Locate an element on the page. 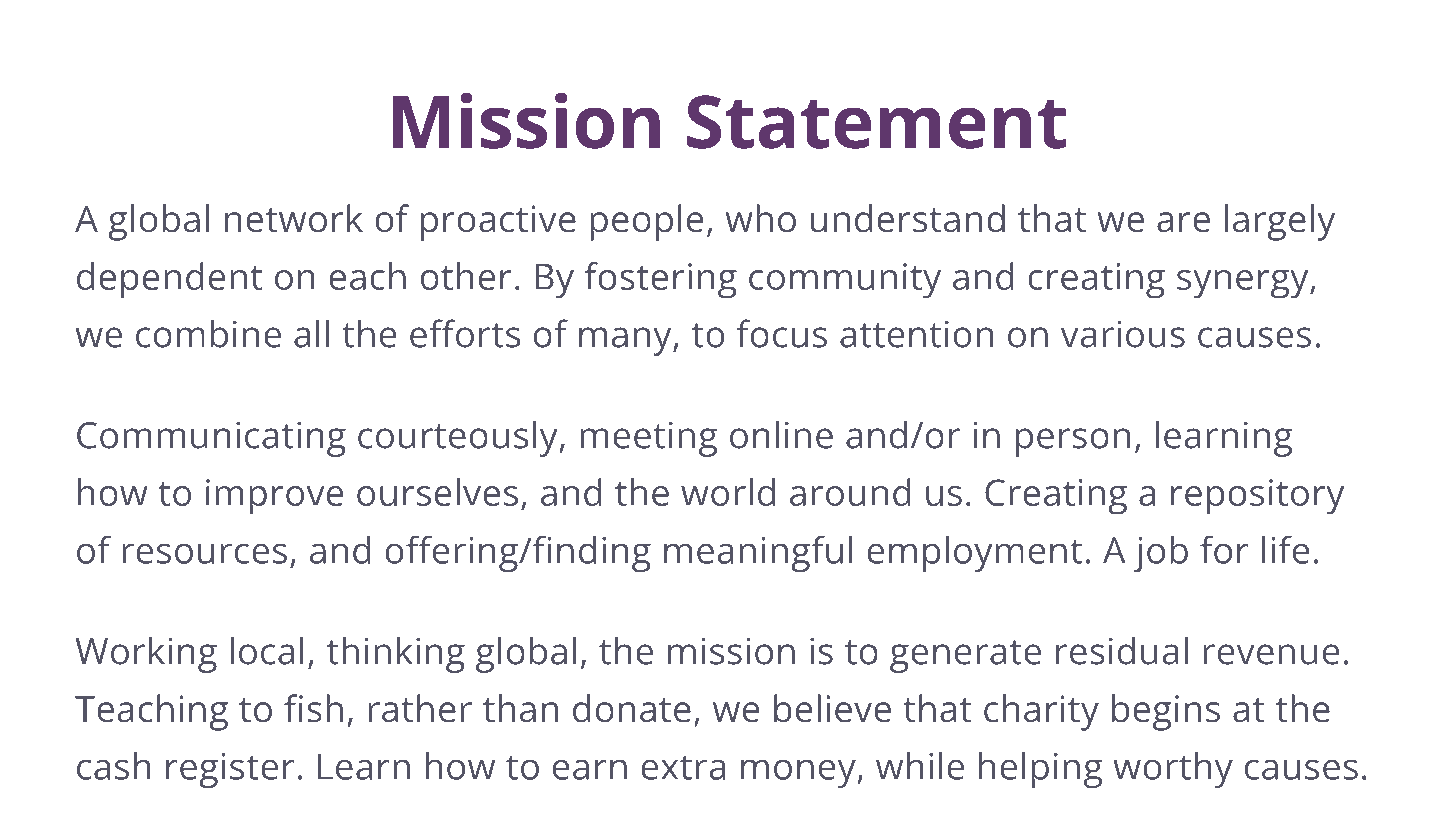  extra is located at coordinates (683, 768).
